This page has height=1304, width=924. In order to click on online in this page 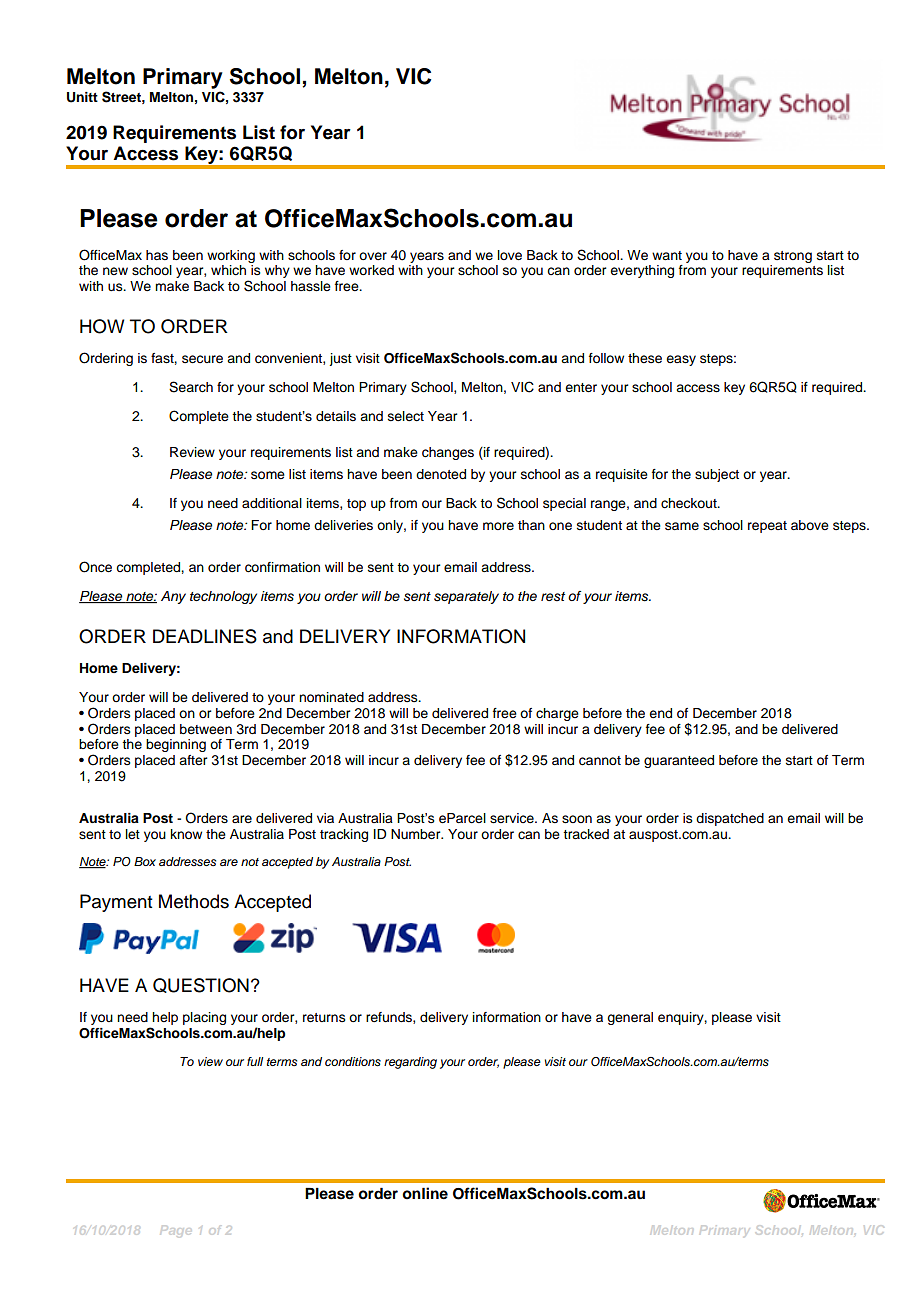, I will do `click(425, 1193)`.
